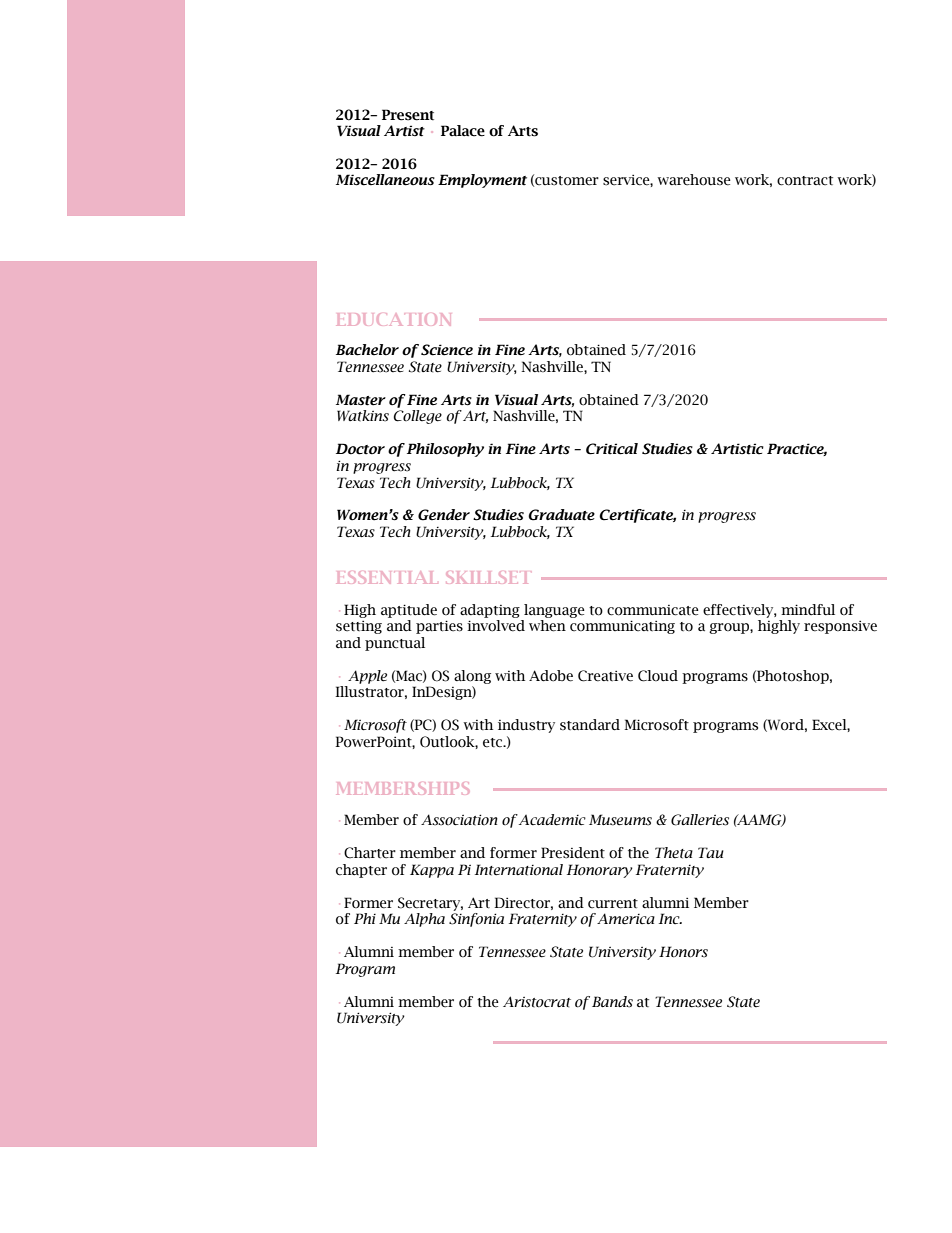  What do you see at coordinates (387, 577) in the document?
I see `ESSENTIAL` at bounding box center [387, 577].
